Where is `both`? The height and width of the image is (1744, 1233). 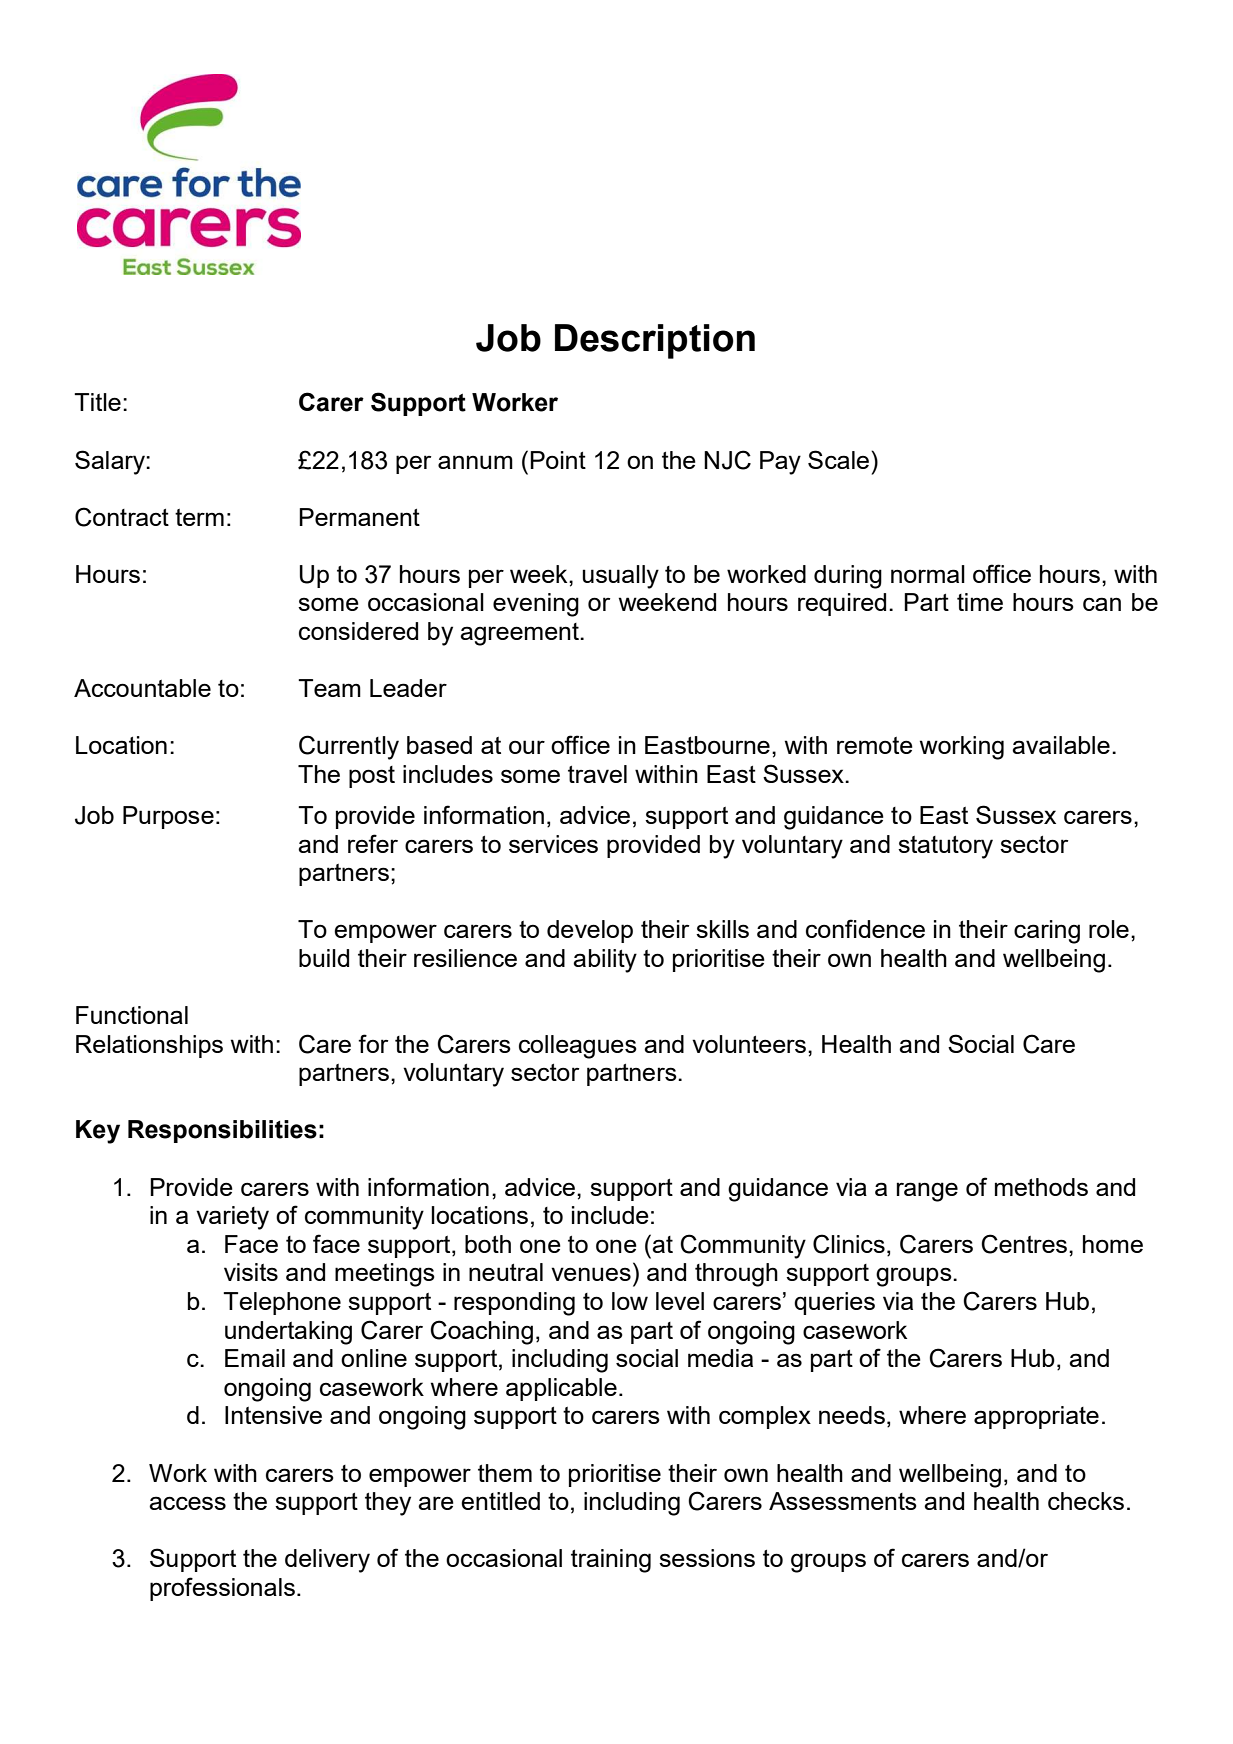 both is located at coordinates (488, 1244).
